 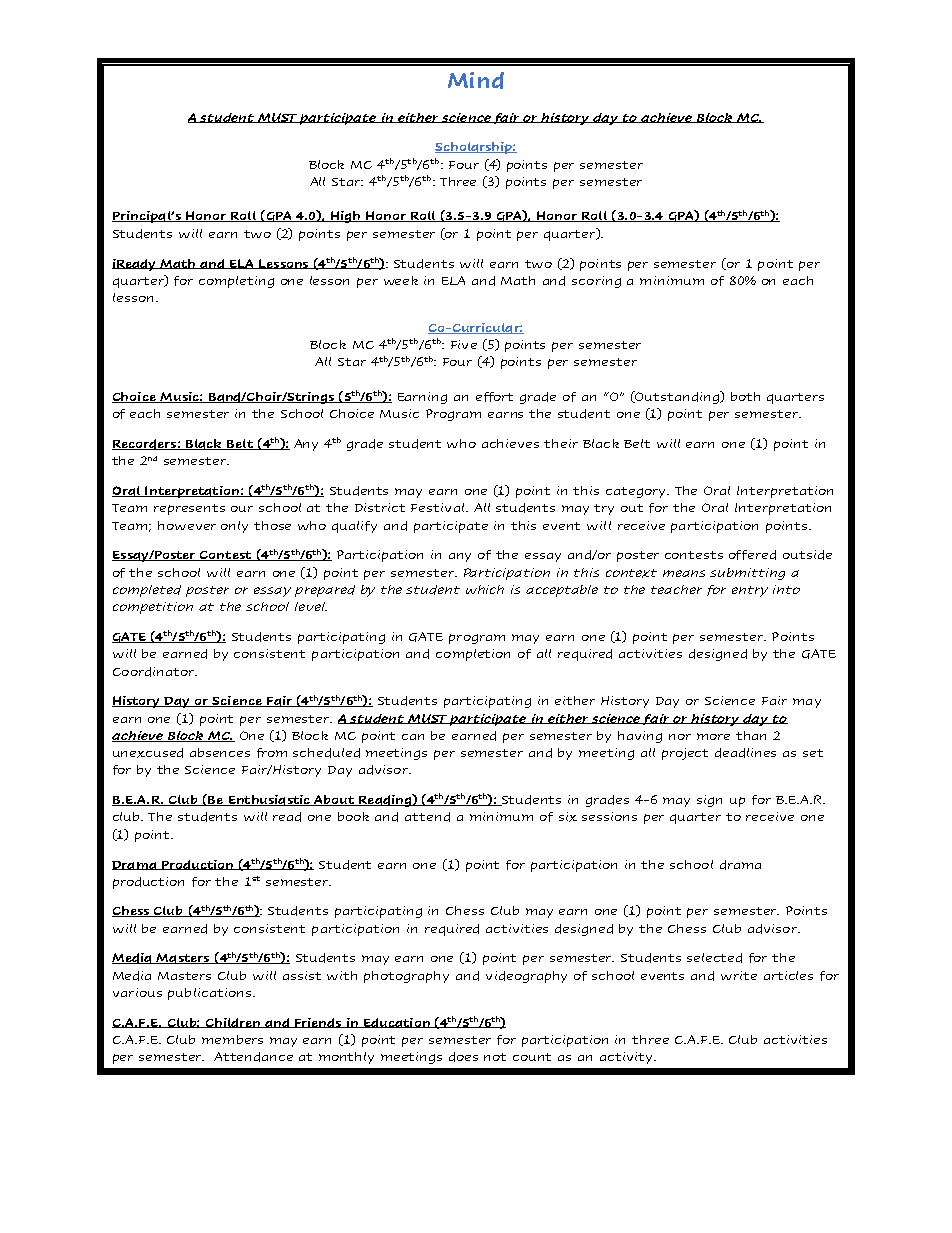 I want to click on scoring, so click(x=596, y=282).
